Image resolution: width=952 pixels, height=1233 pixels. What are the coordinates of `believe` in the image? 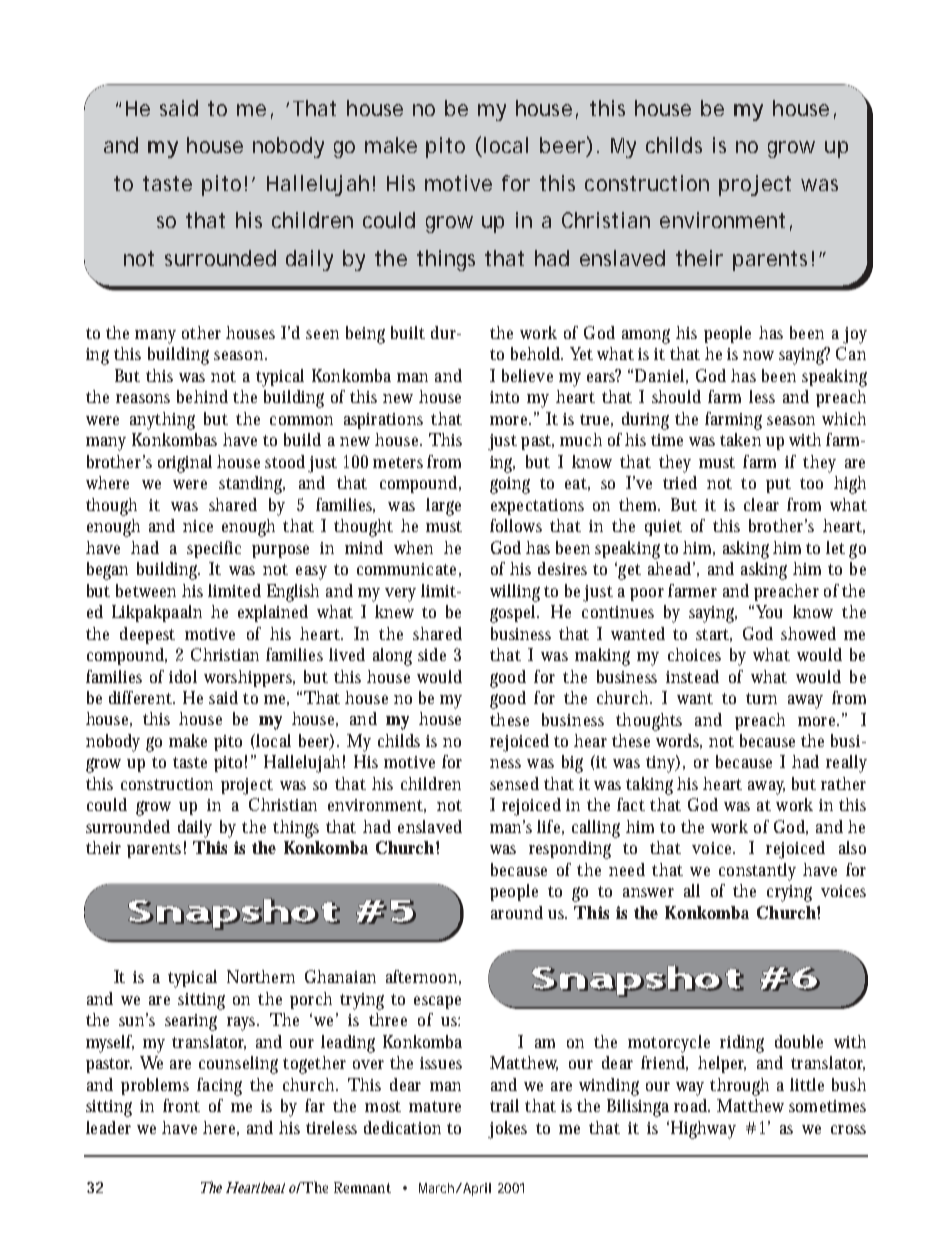 It's located at (527, 375).
